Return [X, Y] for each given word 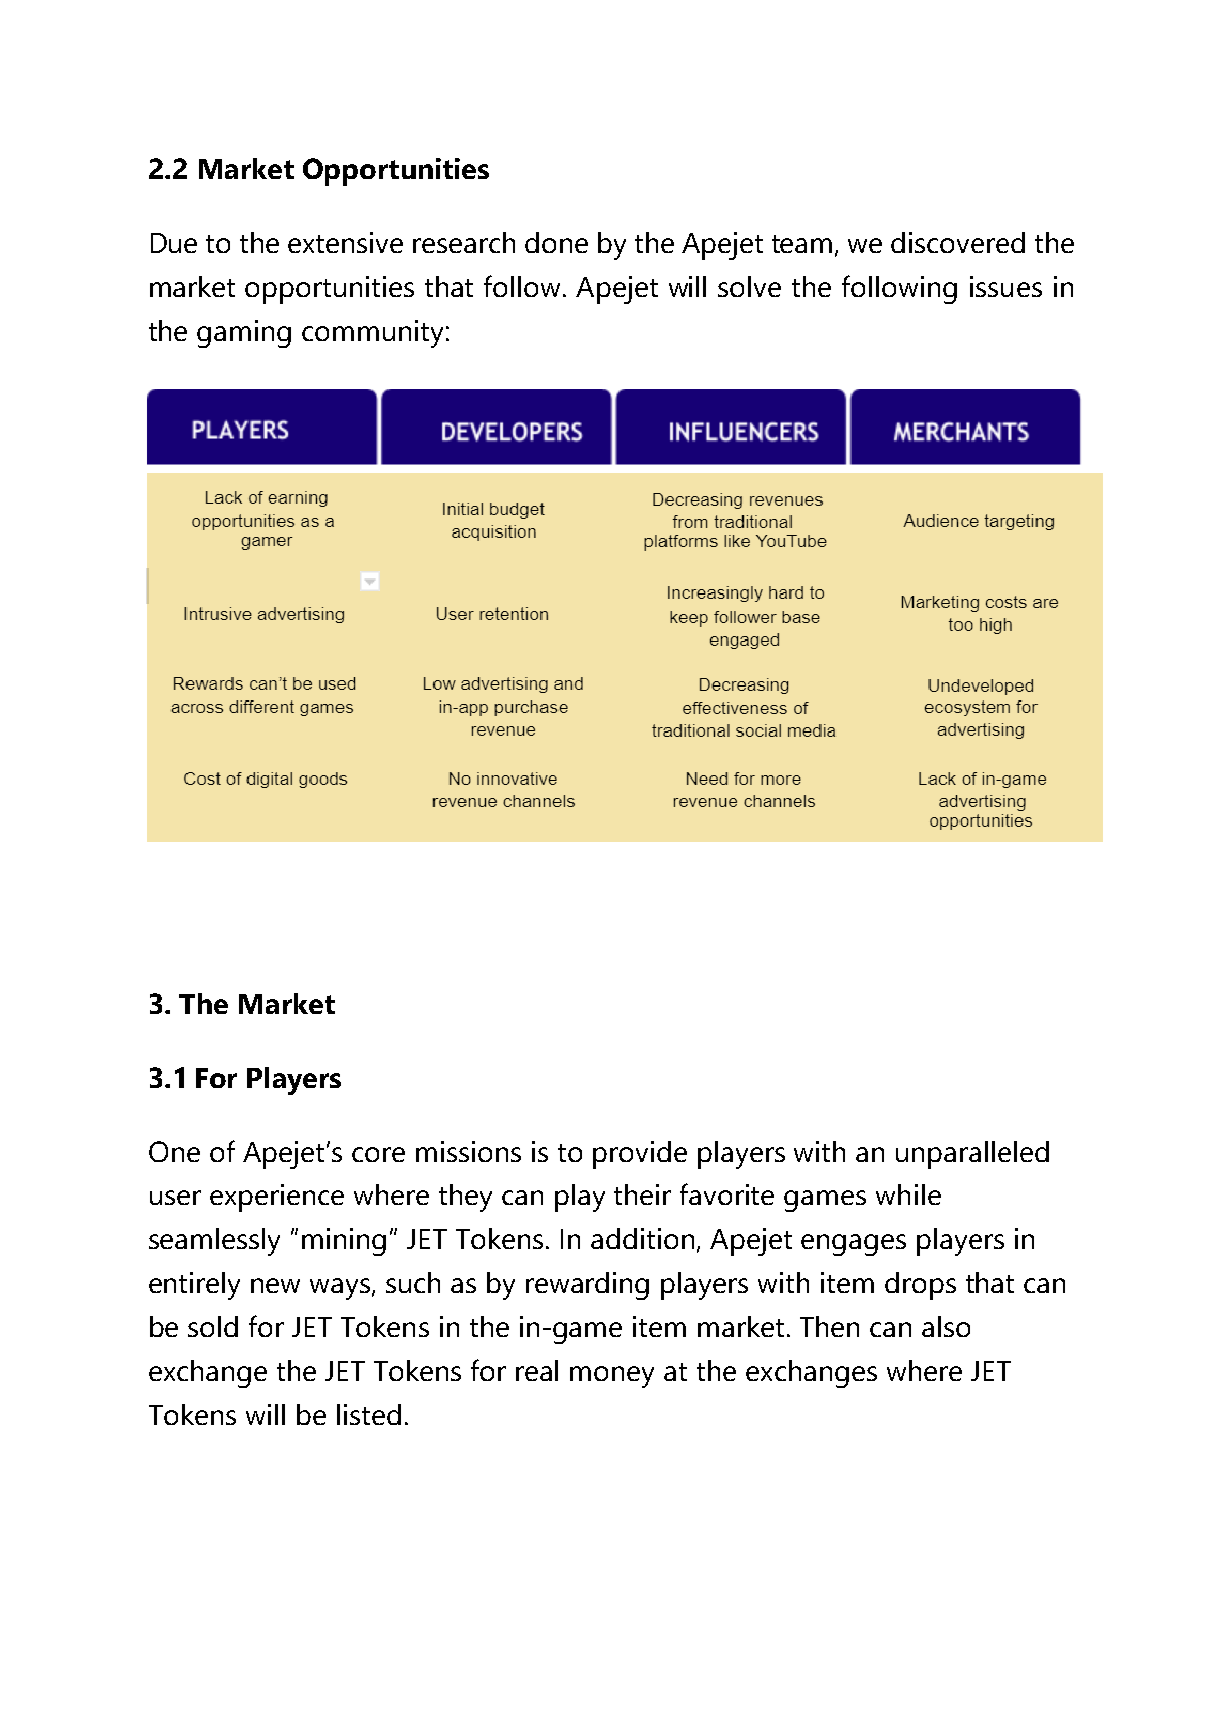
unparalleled [972, 1155]
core [378, 1154]
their [642, 1194]
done [556, 242]
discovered [958, 242]
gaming [244, 334]
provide [640, 1155]
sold [213, 1326]
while [908, 1194]
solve [749, 286]
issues [1006, 286]
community [372, 334]
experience [277, 1198]
